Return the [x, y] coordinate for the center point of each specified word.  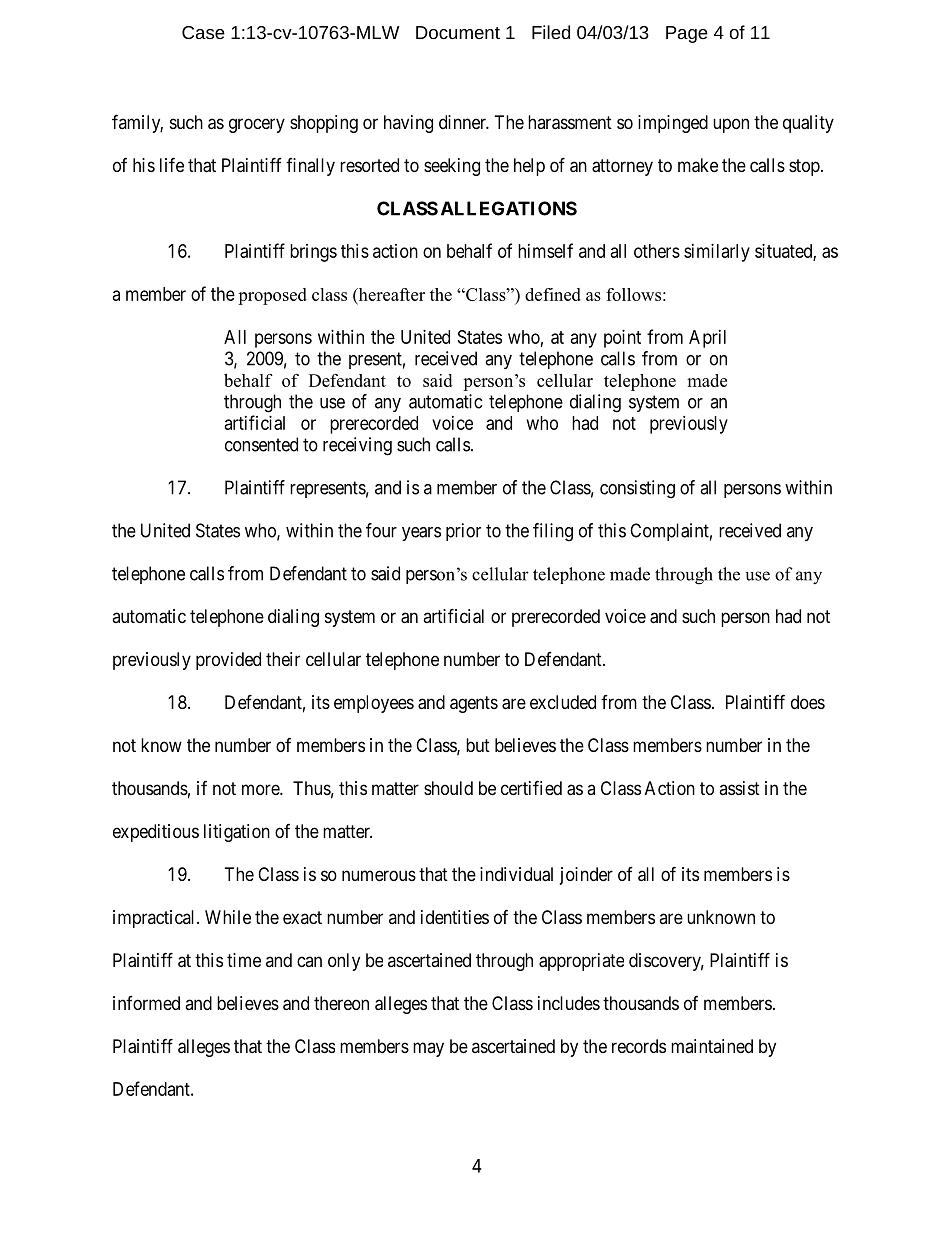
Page [687, 34]
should [448, 788]
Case [203, 32]
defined [553, 294]
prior [463, 532]
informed [146, 1003]
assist [739, 788]
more [261, 789]
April [707, 339]
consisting [637, 489]
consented [261, 444]
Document [458, 32]
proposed [272, 296]
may [428, 1049]
